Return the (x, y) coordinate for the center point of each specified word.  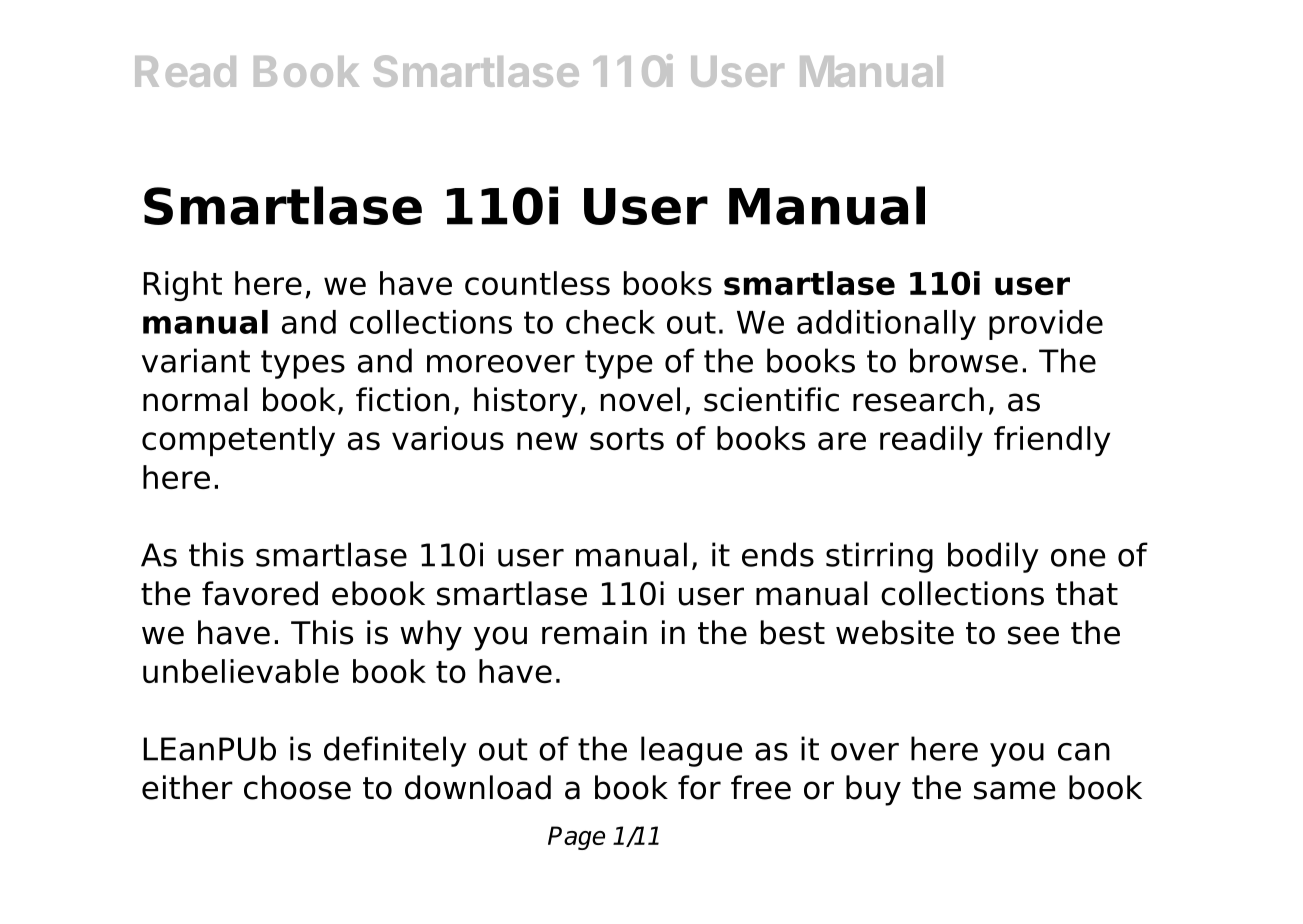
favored (260, 593)
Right (182, 286)
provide (1046, 325)
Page (576, 838)
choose (297, 787)
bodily (993, 557)
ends (778, 554)
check (610, 322)
